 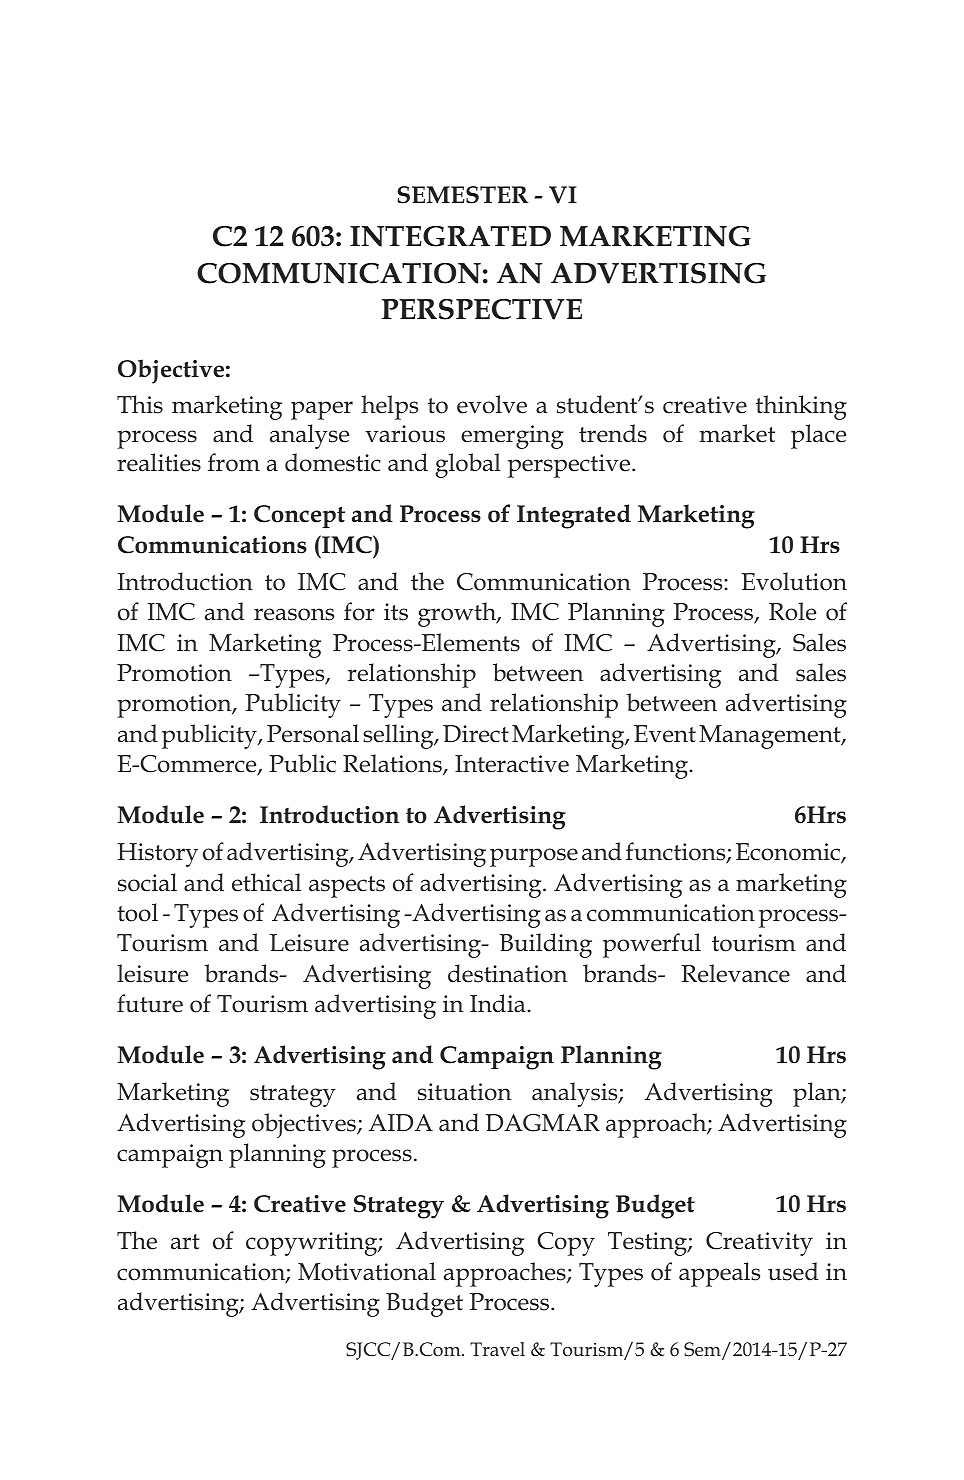 I want to click on SEMESTER, so click(x=462, y=195).
